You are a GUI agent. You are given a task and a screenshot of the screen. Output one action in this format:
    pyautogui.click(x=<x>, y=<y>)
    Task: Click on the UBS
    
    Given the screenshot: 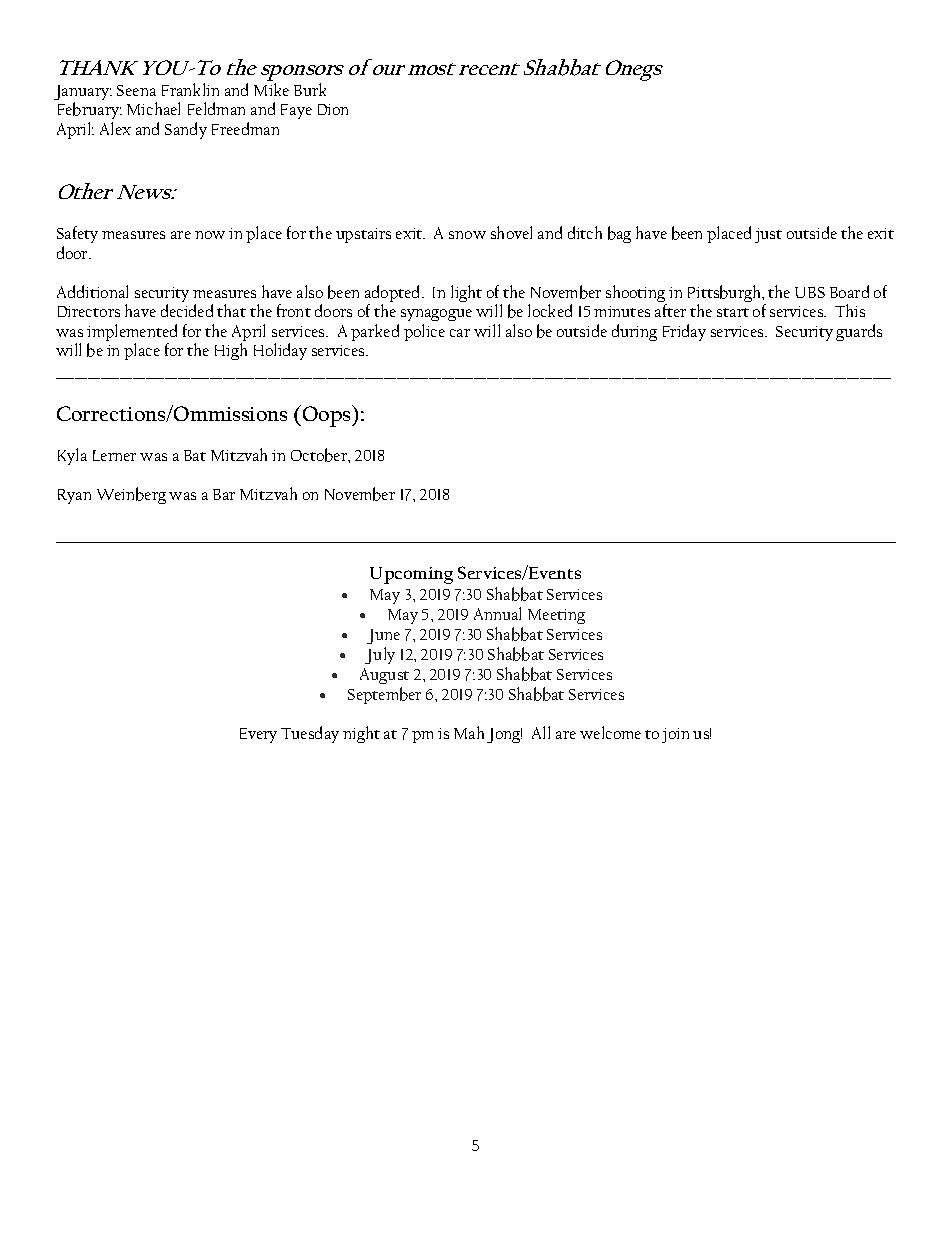 What is the action you would take?
    pyautogui.click(x=810, y=292)
